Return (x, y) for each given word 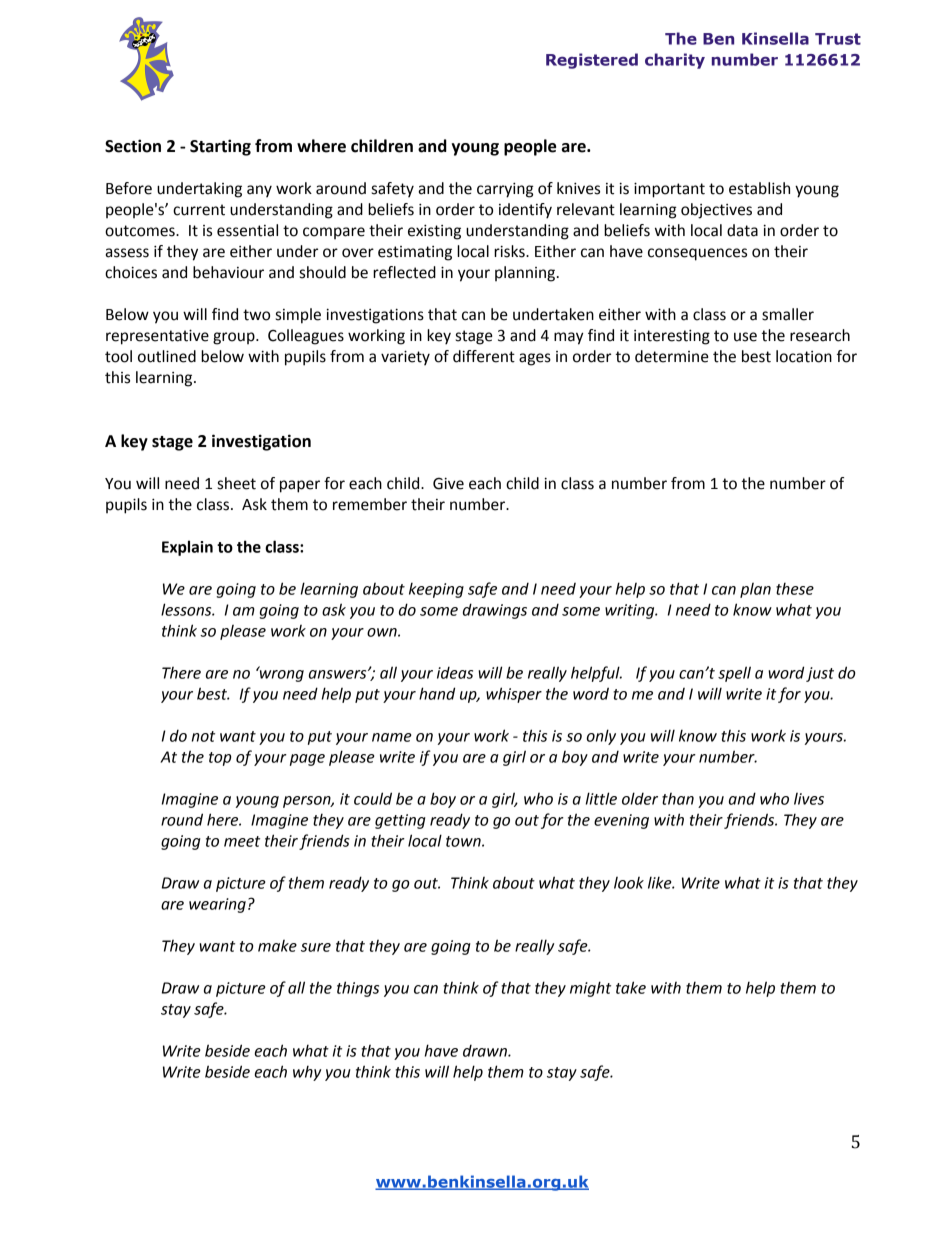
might (590, 989)
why (307, 1073)
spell (734, 674)
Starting (220, 147)
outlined (167, 356)
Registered (592, 61)
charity (675, 61)
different (484, 356)
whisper (514, 695)
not (203, 736)
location (804, 356)
